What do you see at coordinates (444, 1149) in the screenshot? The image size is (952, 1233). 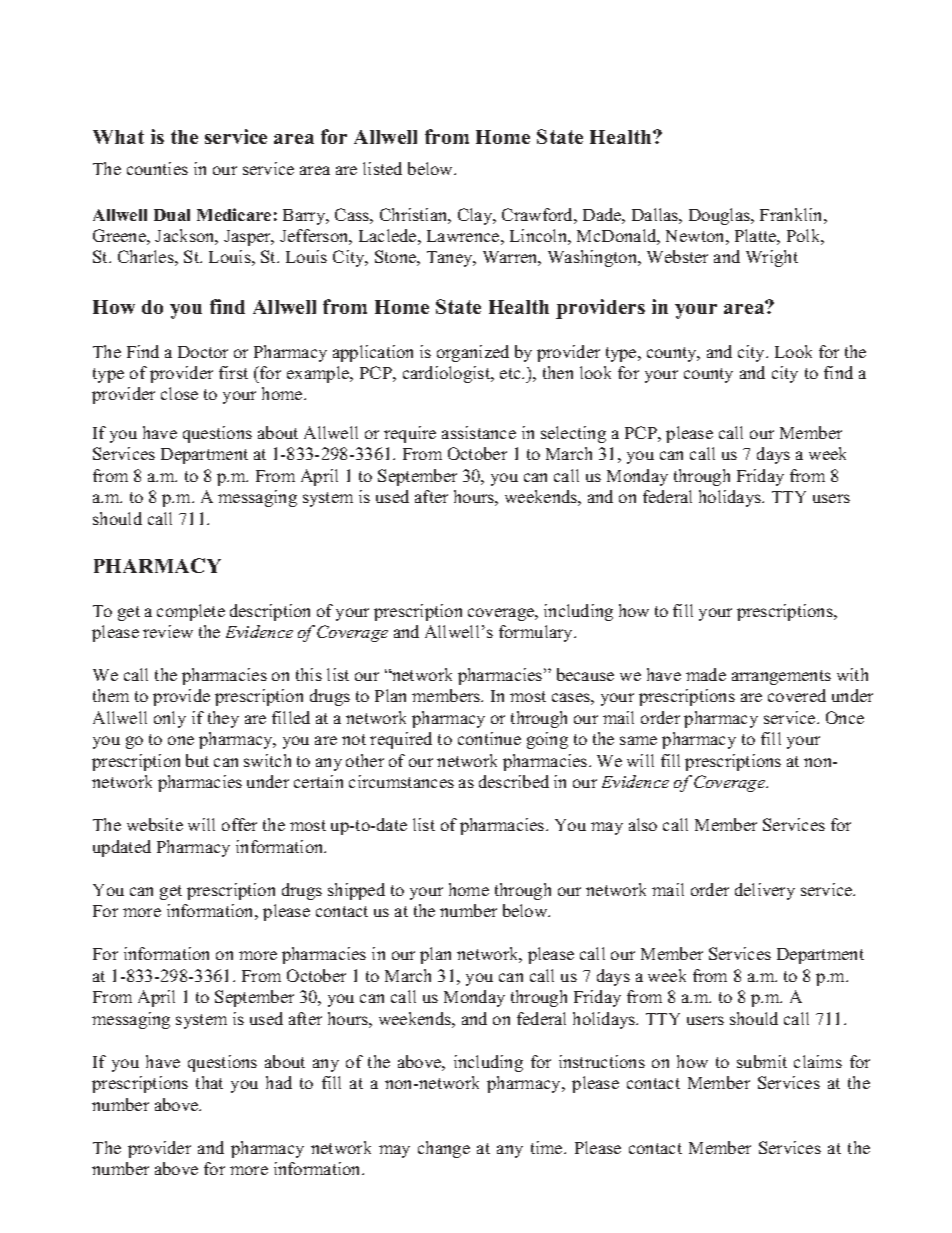 I see `change` at bounding box center [444, 1149].
